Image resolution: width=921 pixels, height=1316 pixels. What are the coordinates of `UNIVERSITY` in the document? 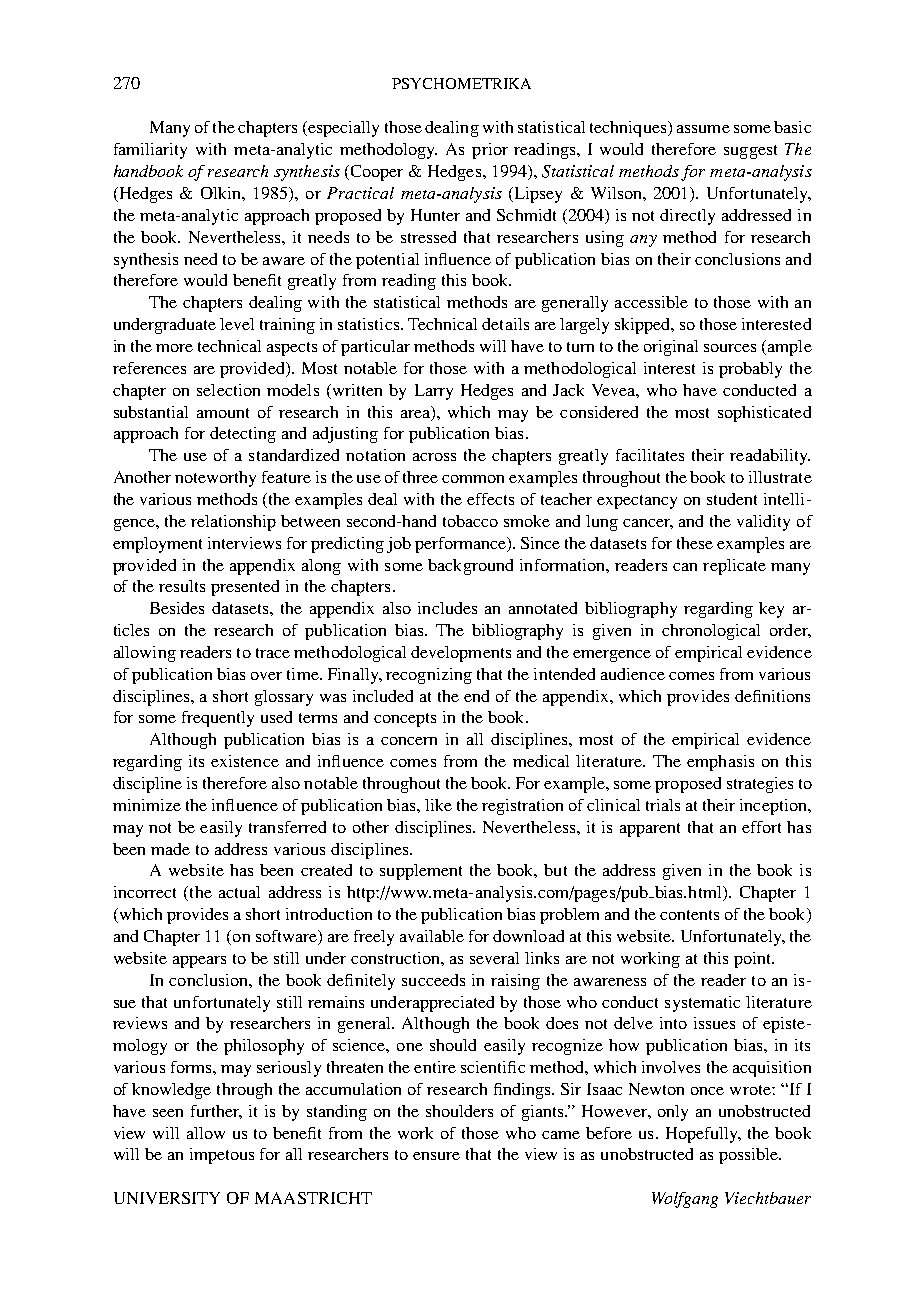 It's located at (167, 1198).
